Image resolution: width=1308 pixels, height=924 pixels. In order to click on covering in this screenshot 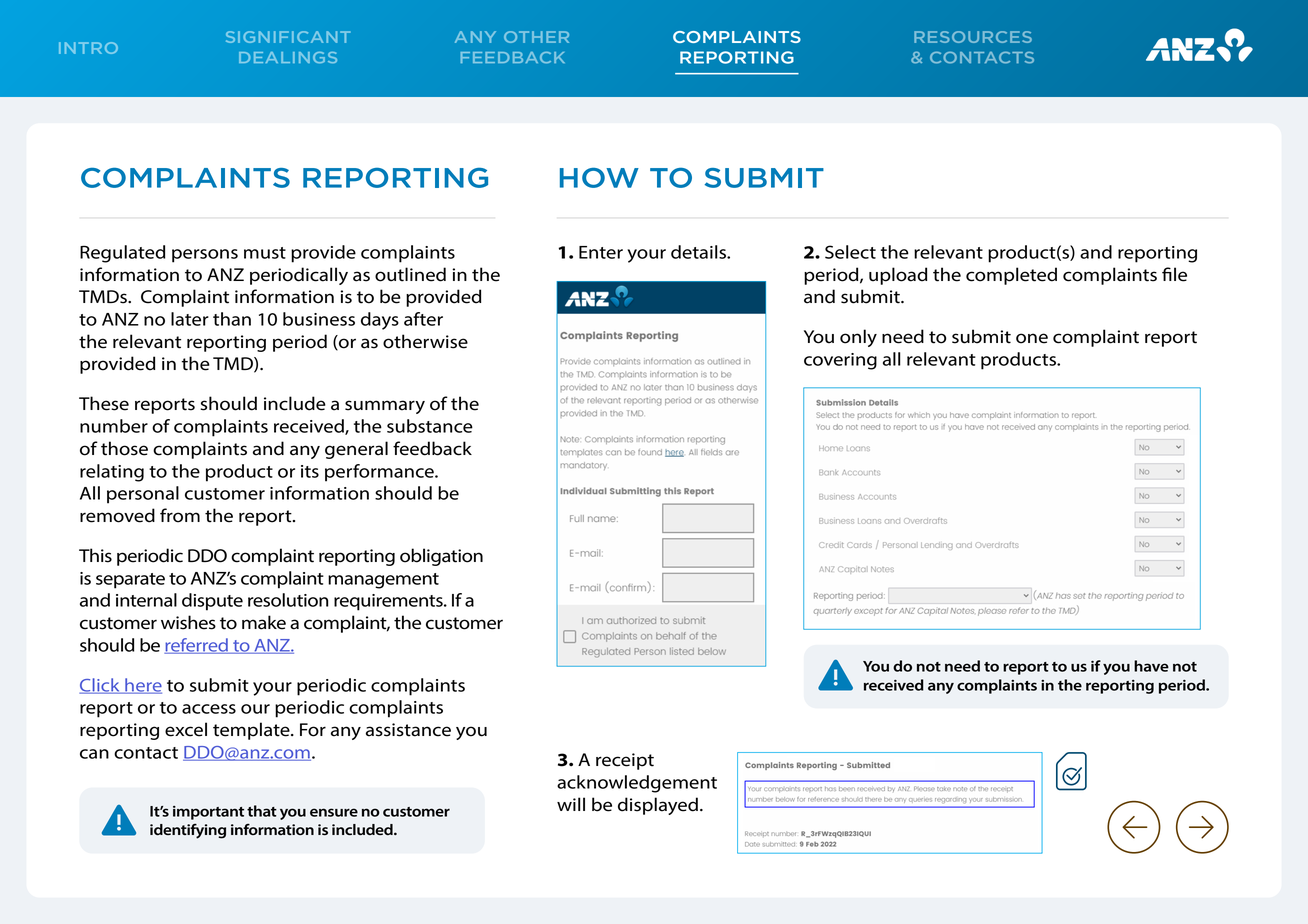, I will do `click(840, 361)`.
